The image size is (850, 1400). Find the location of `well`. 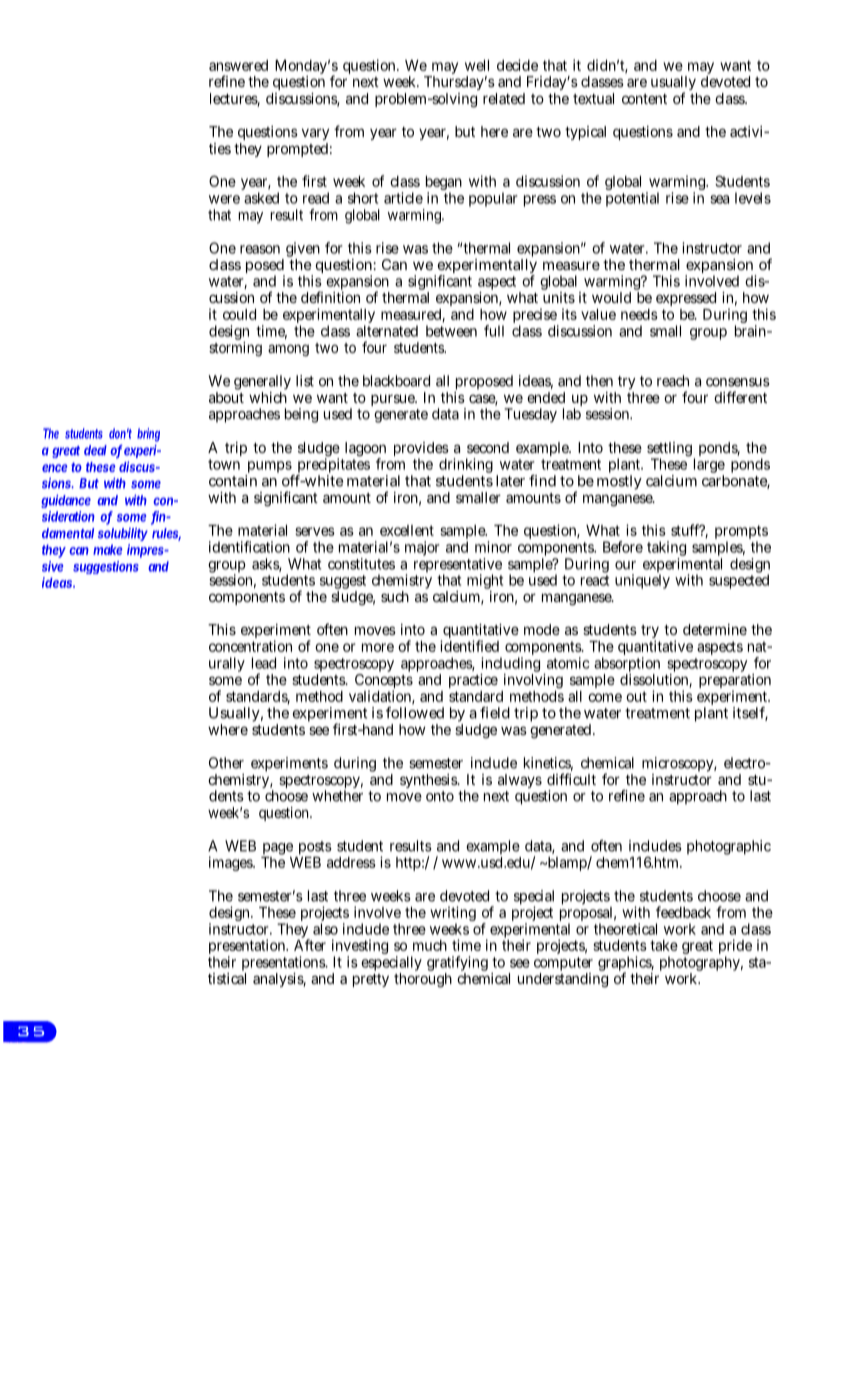

well is located at coordinates (477, 65).
